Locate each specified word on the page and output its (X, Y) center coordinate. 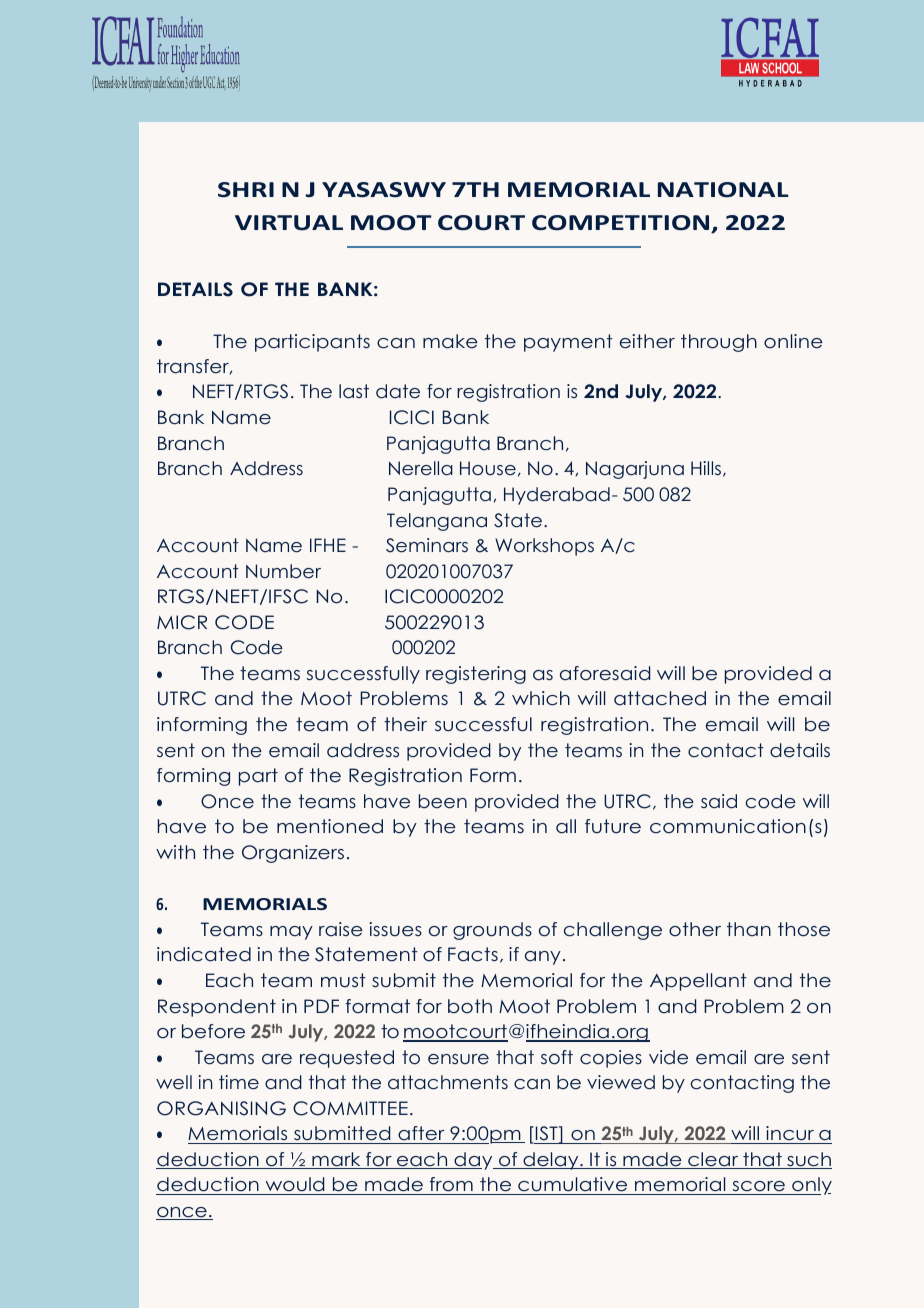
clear (713, 1160)
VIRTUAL (289, 223)
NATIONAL (723, 190)
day (473, 1161)
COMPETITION (622, 224)
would (295, 1186)
